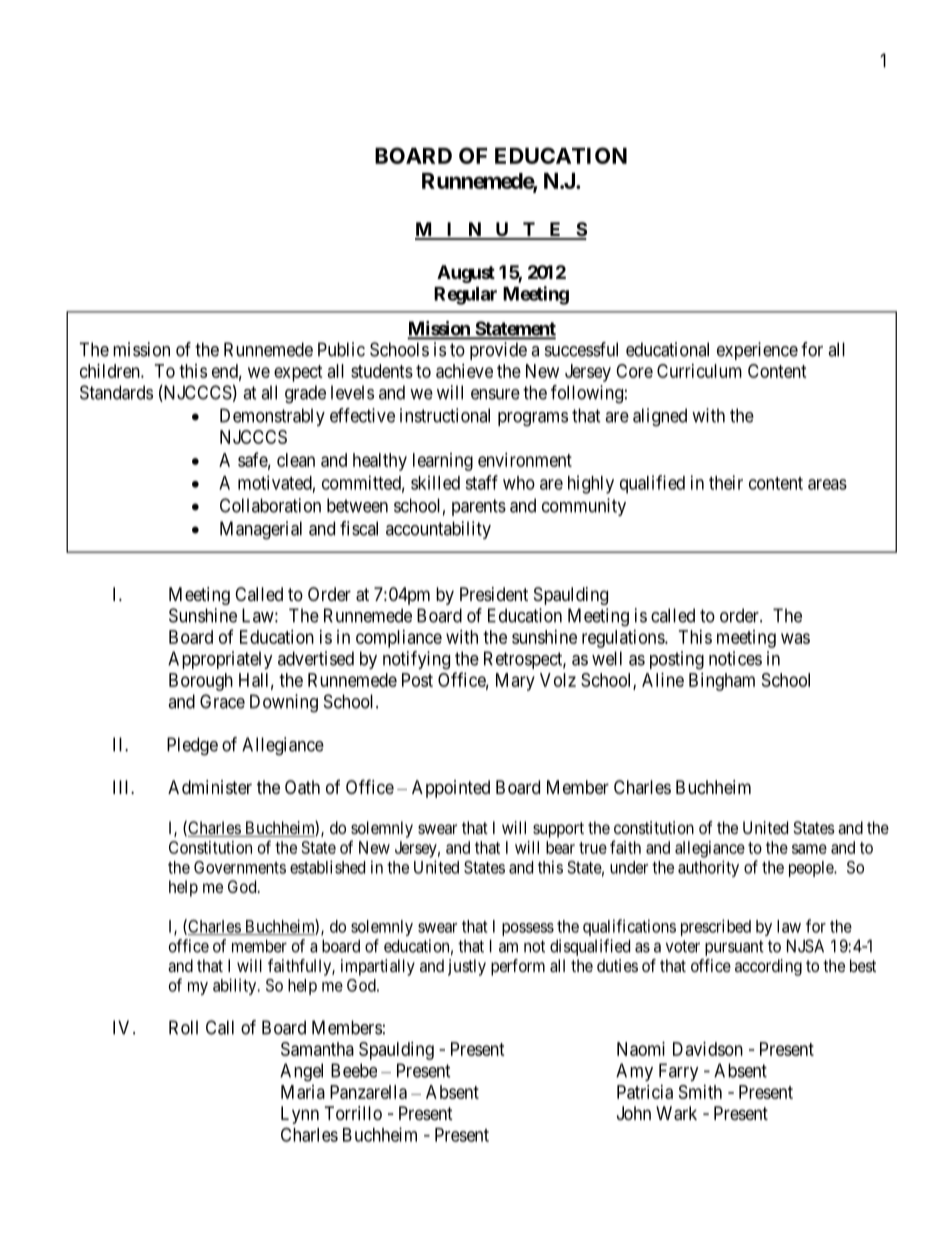 This page has width=952, height=1233. Describe the element at coordinates (726, 482) in the page. I see `their` at that location.
